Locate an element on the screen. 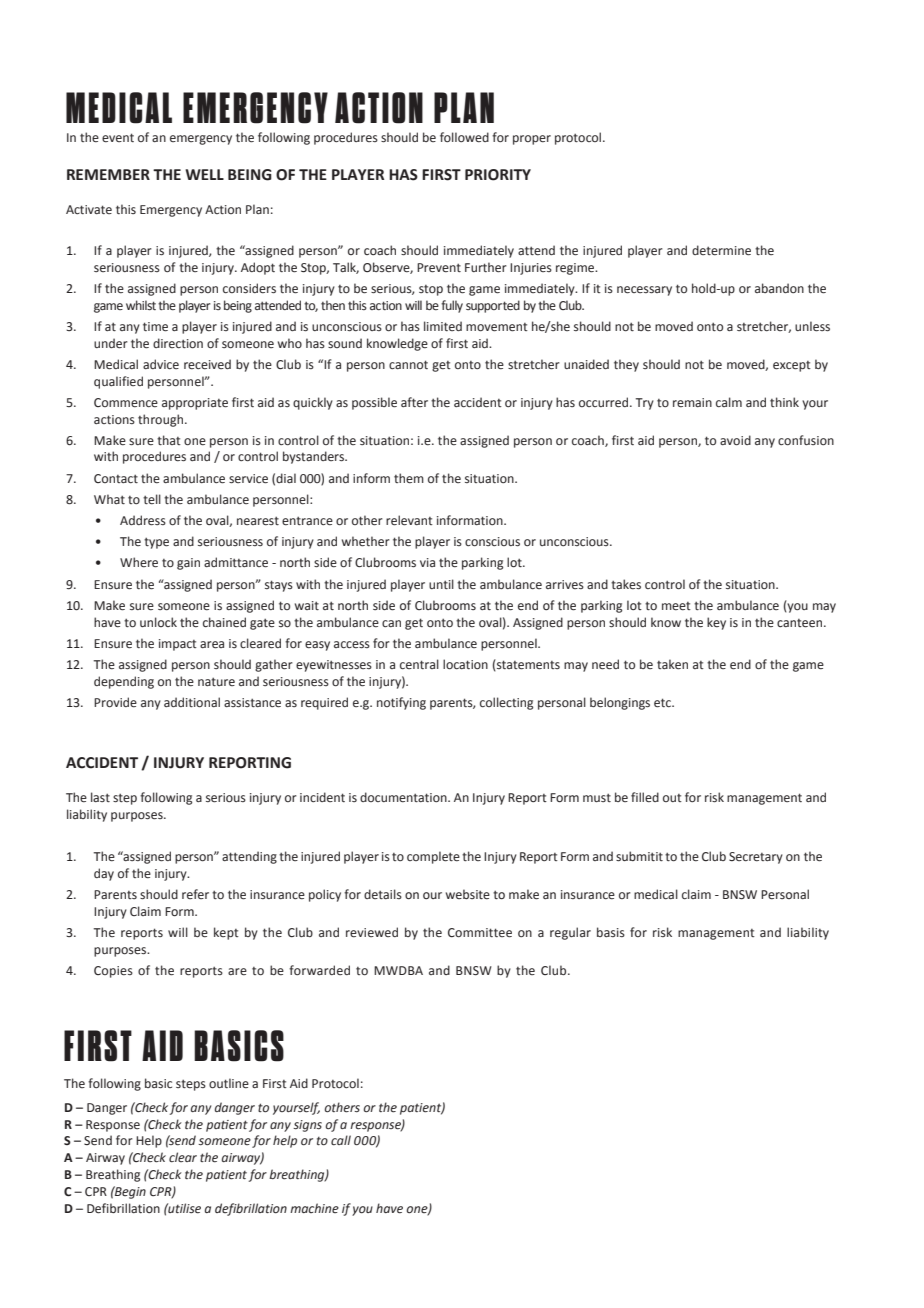 Image resolution: width=924 pixels, height=1308 pixels. tell is located at coordinates (152, 499).
